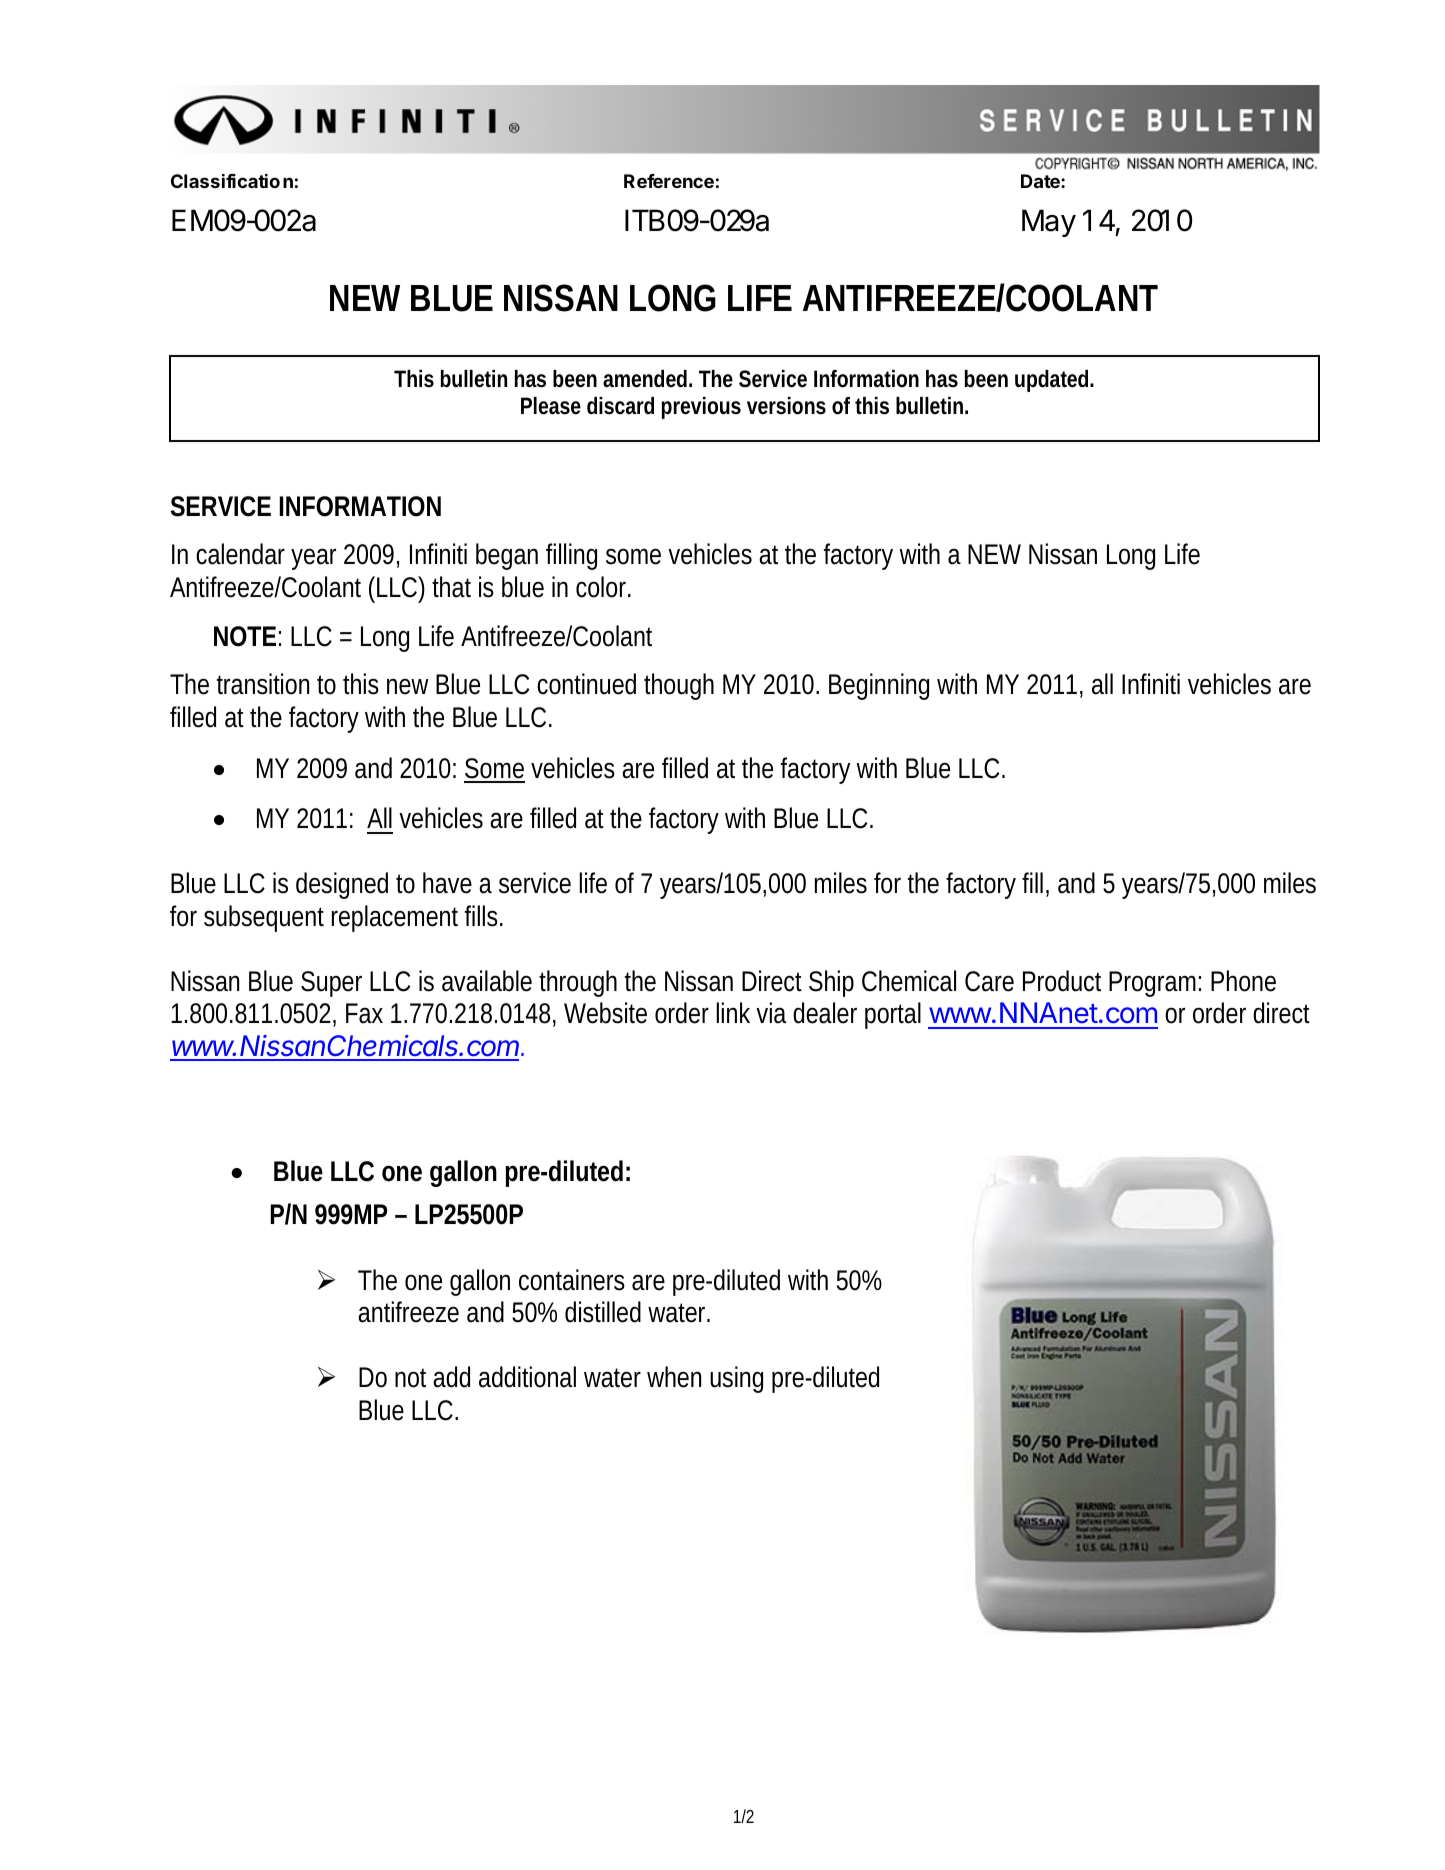  What do you see at coordinates (342, 885) in the screenshot?
I see `designed` at bounding box center [342, 885].
